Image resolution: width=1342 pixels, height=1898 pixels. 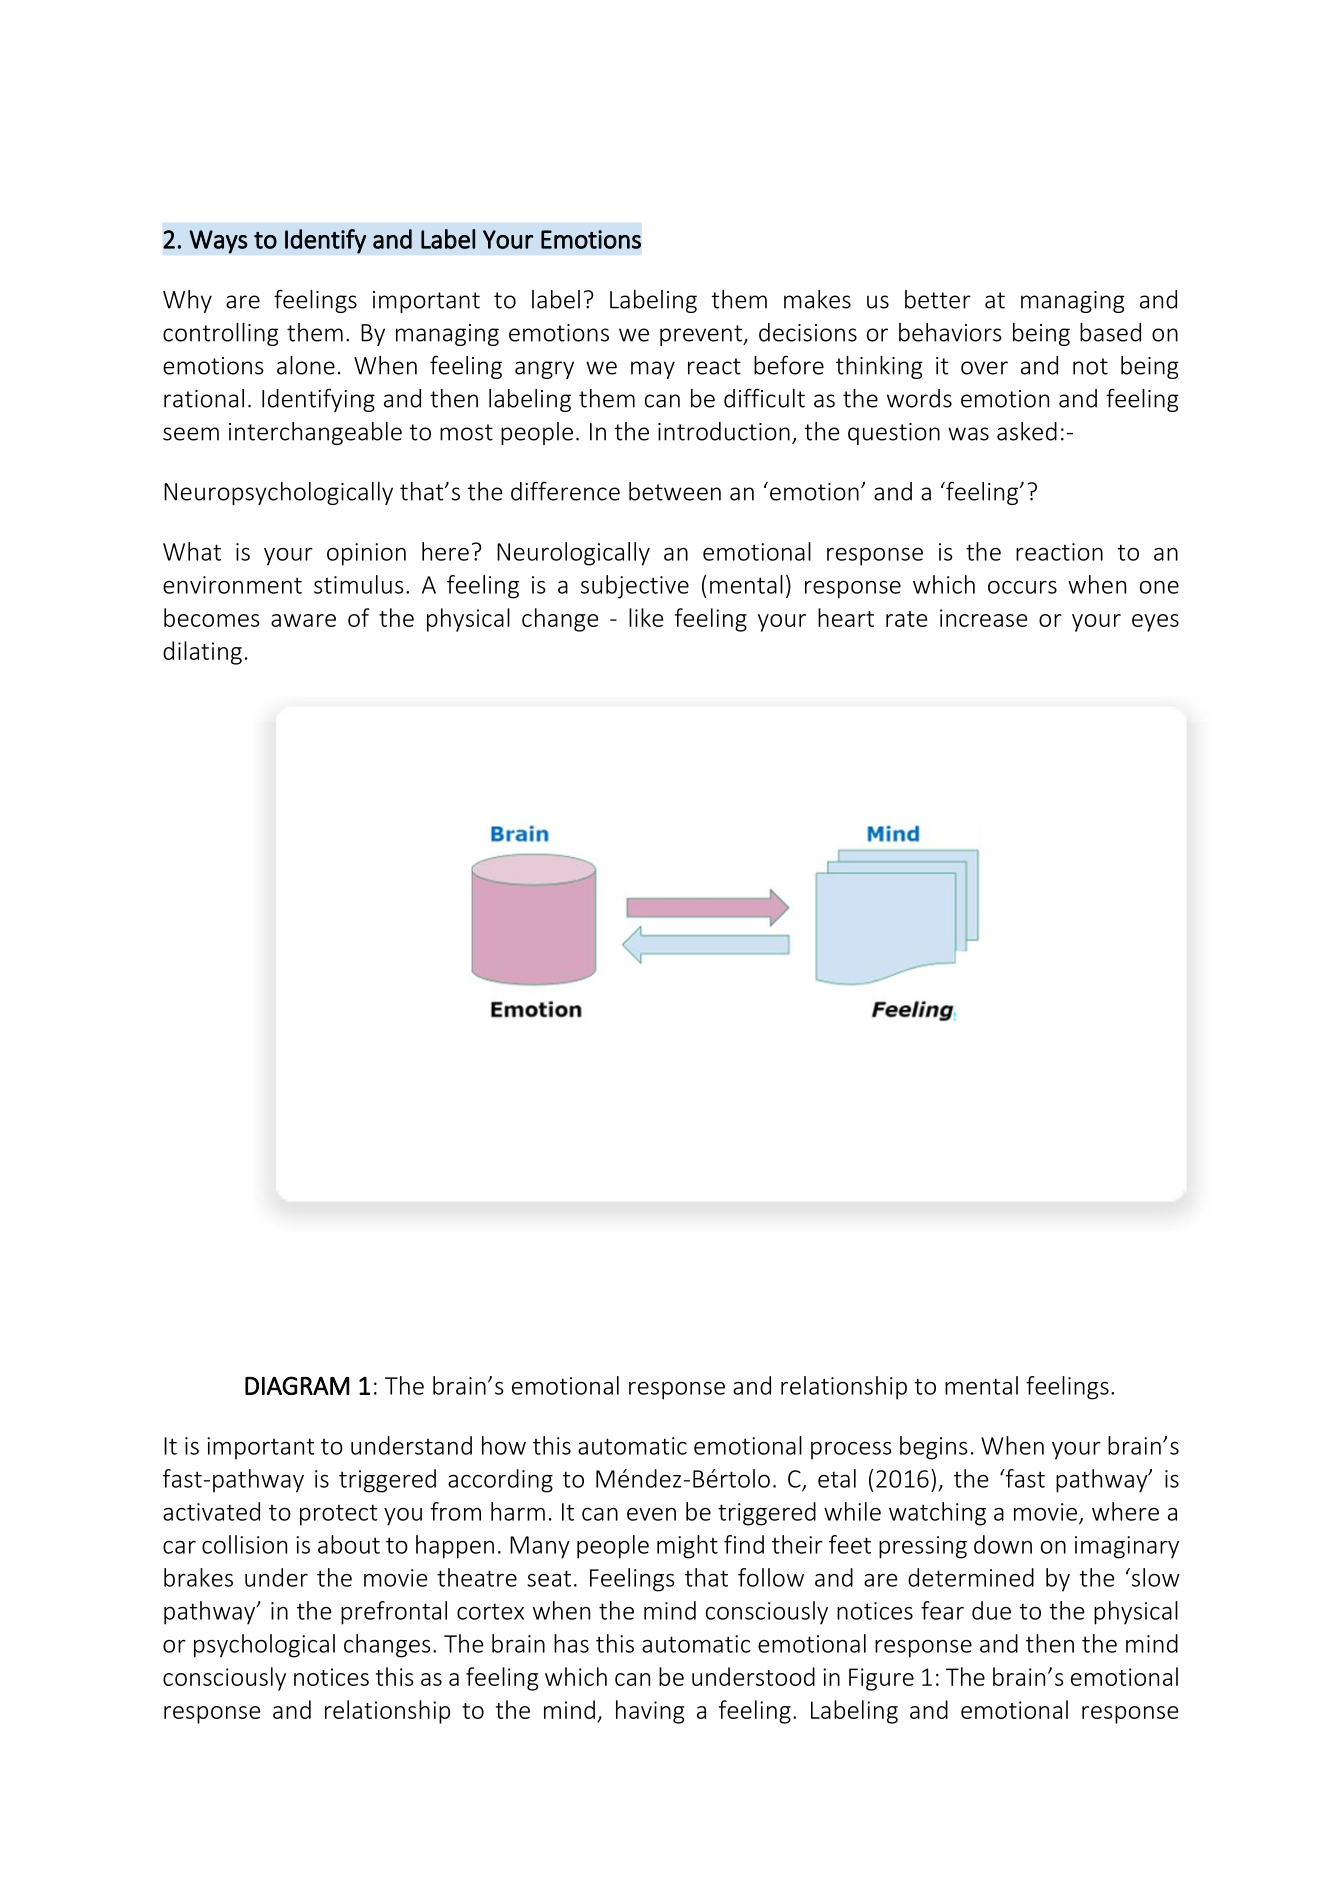 I want to click on based, so click(x=1110, y=332).
